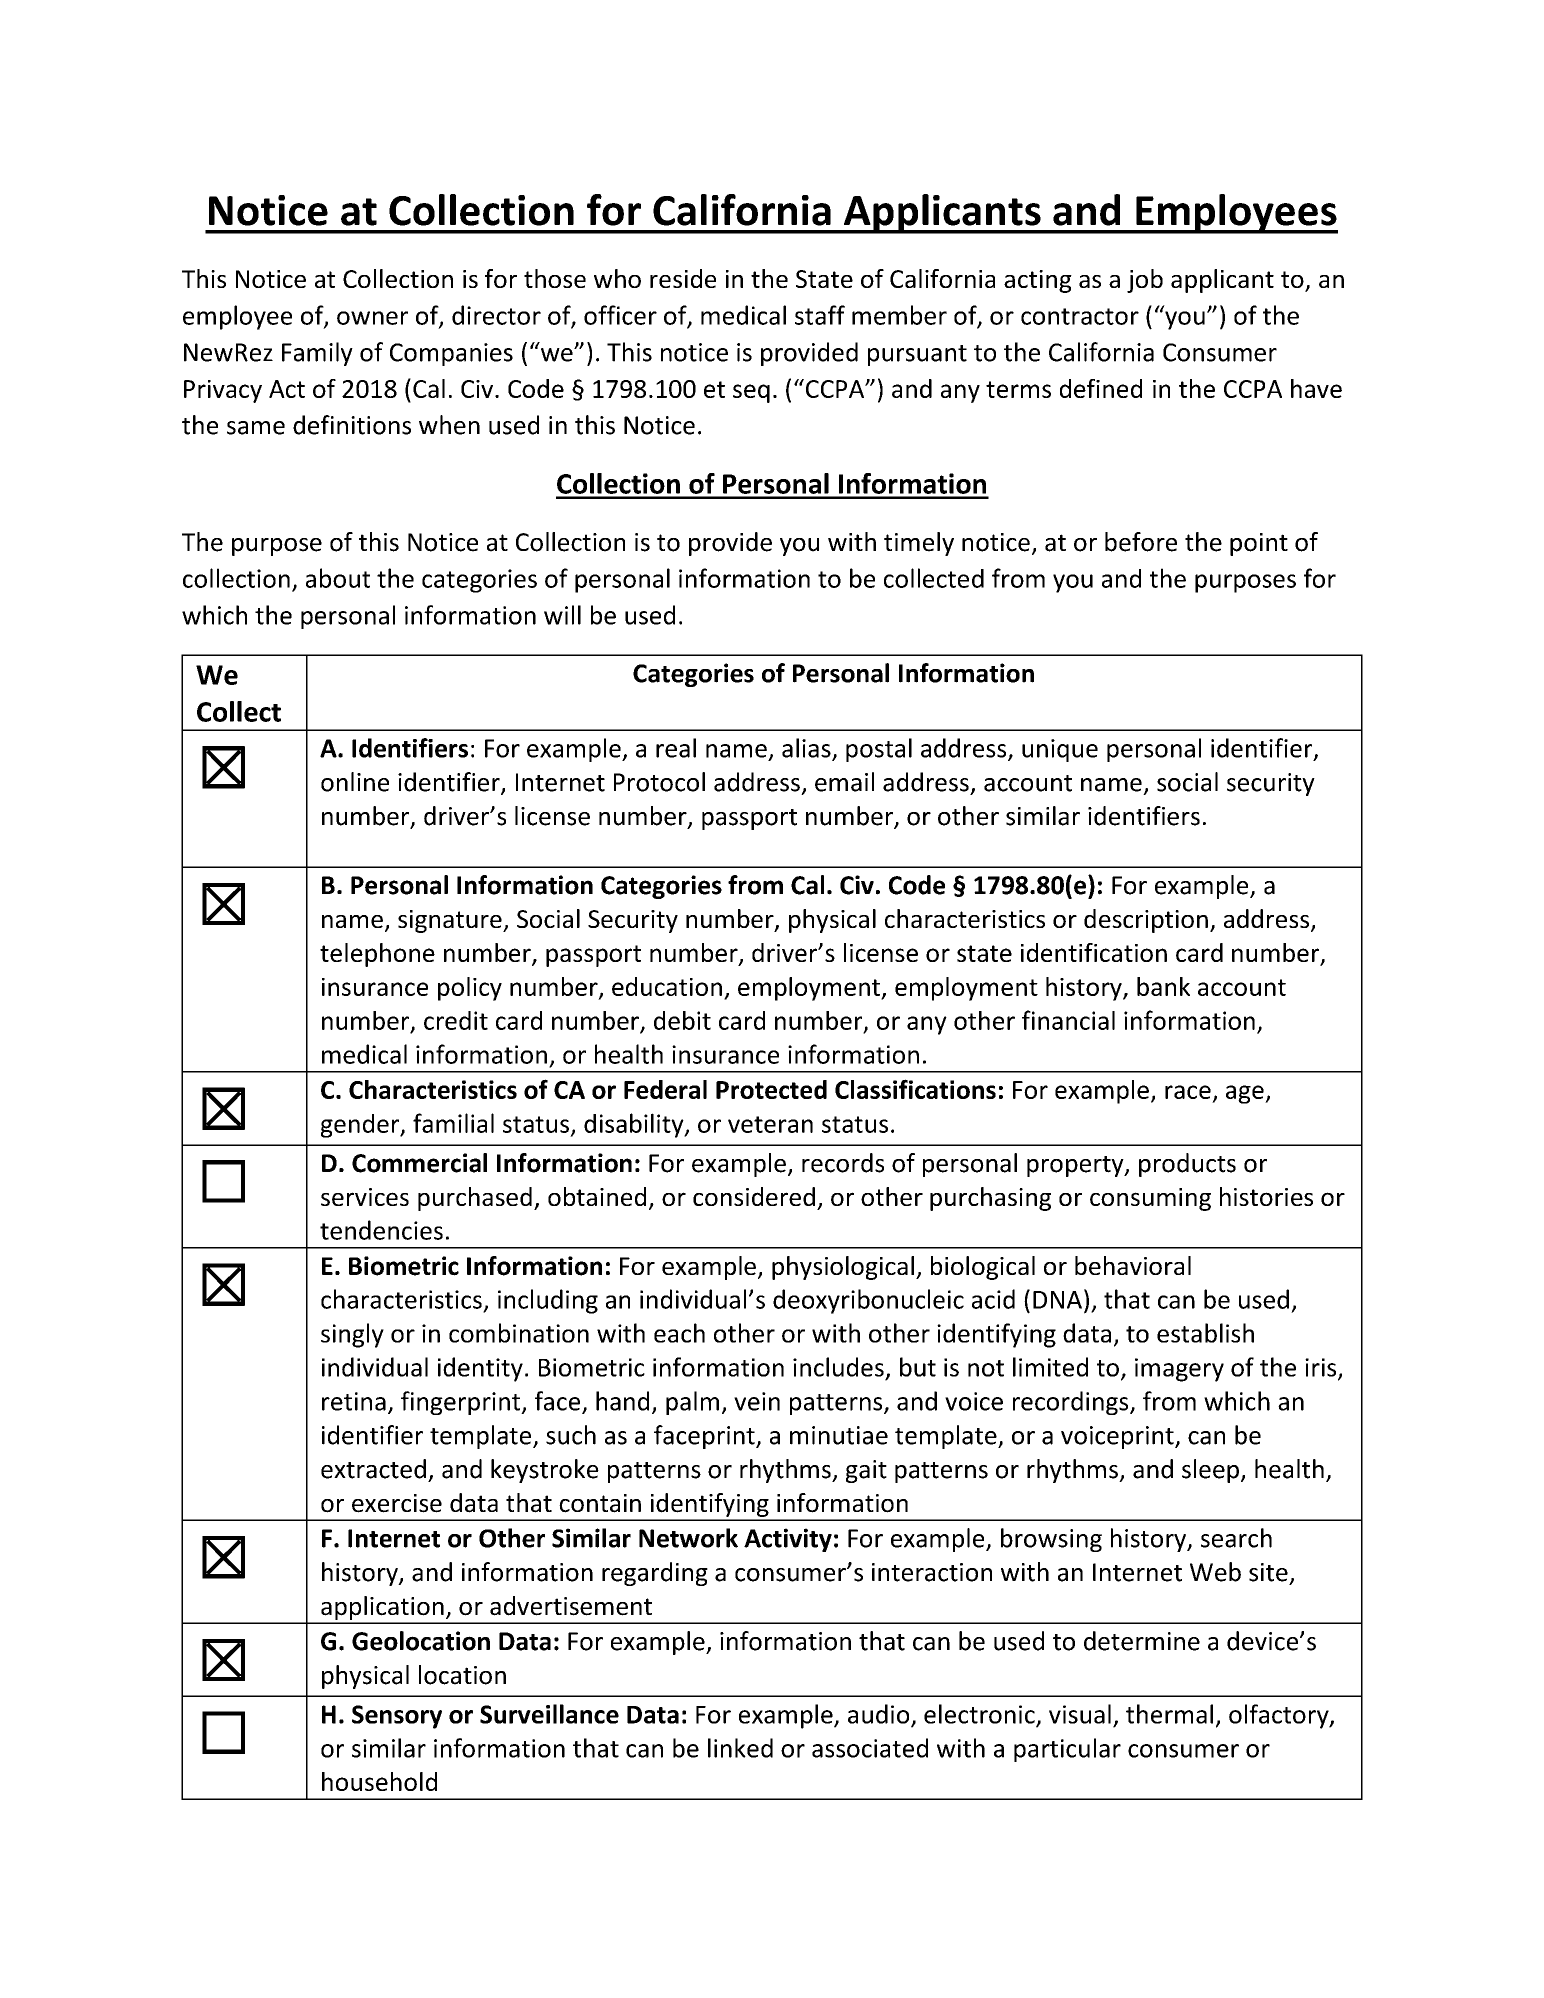  What do you see at coordinates (397, 1717) in the page?
I see `Sensory` at bounding box center [397, 1717].
